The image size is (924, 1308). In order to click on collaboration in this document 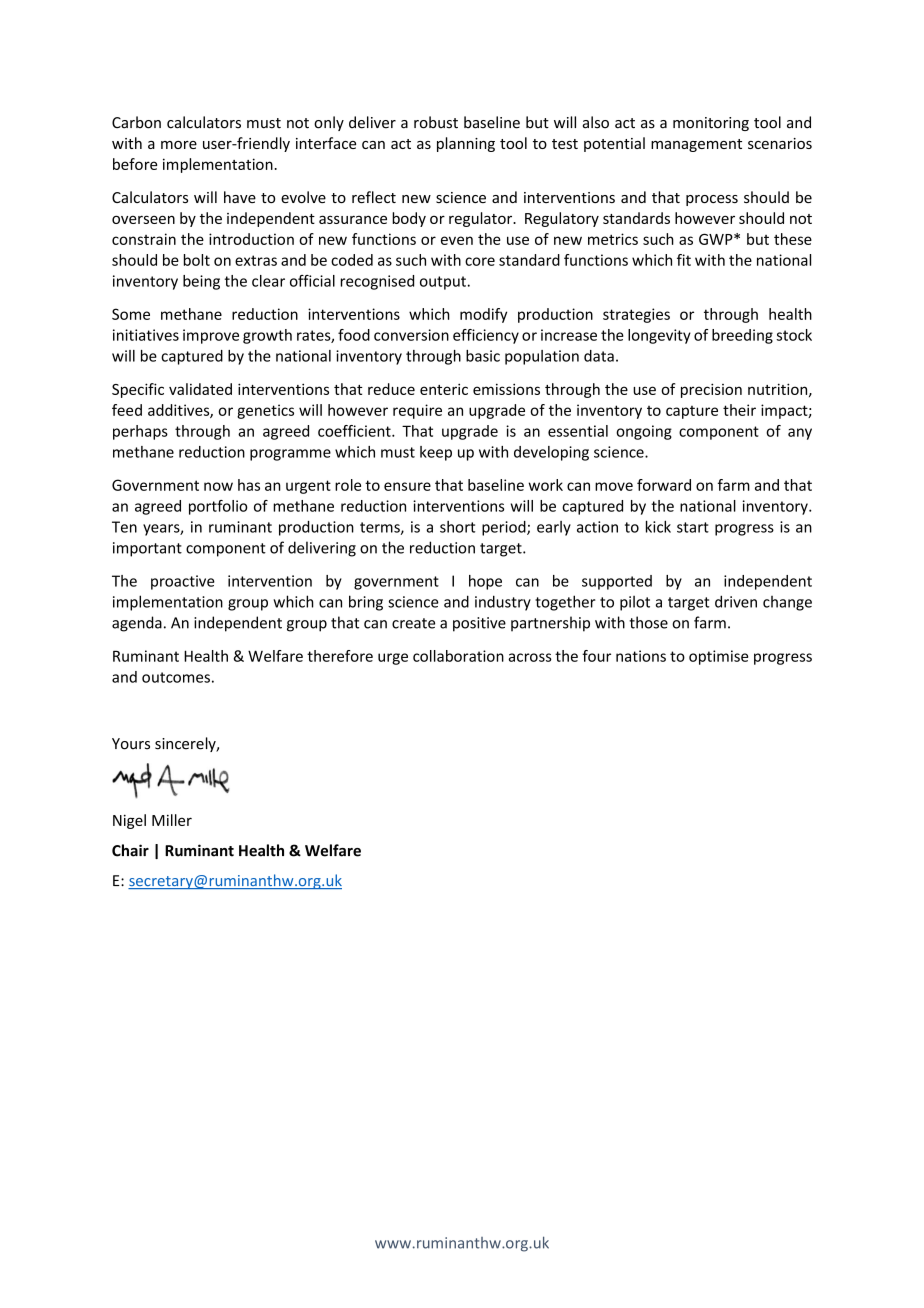, I will do `click(458, 656)`.
